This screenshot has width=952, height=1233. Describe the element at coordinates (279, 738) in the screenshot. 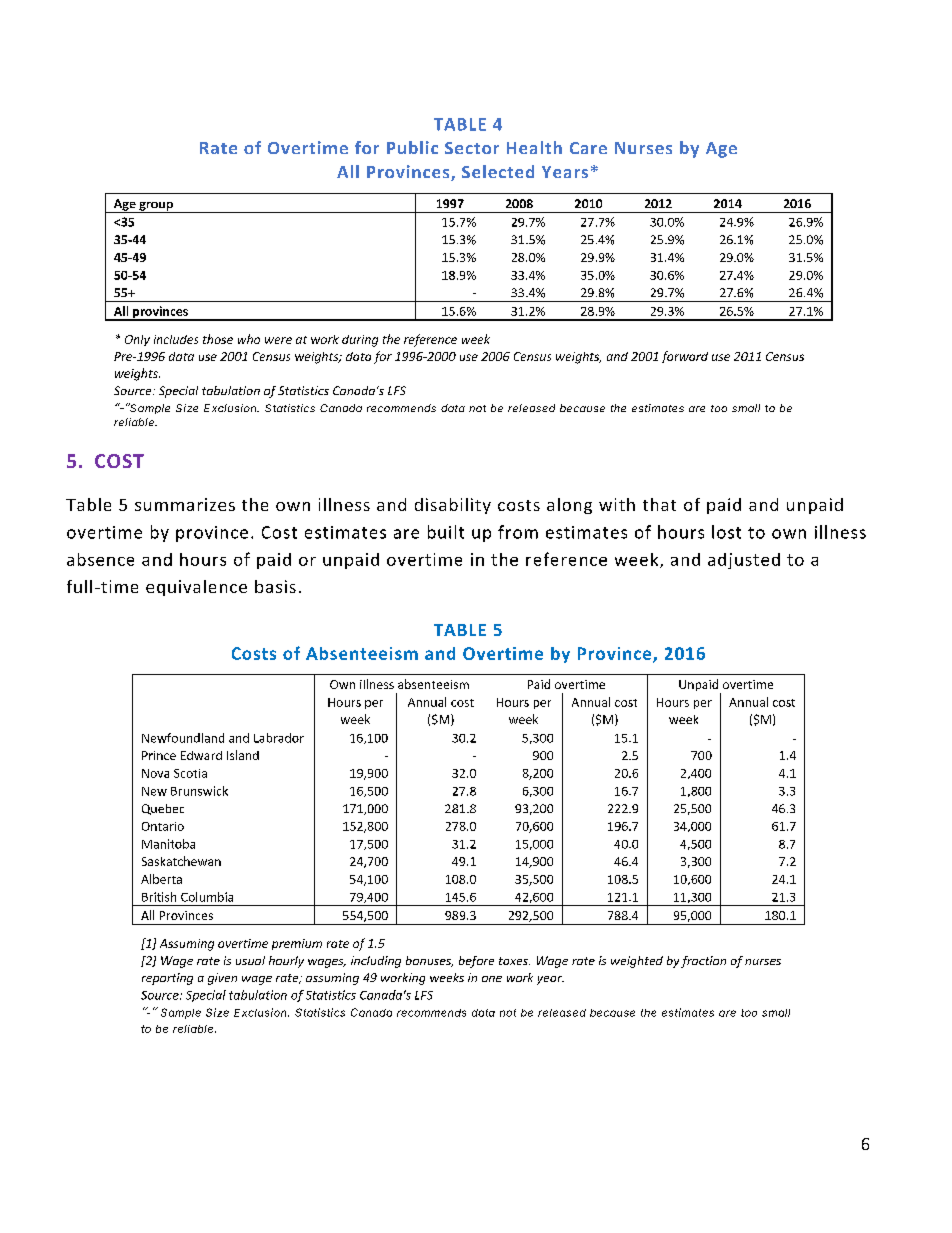

I see `Labrador` at that location.
